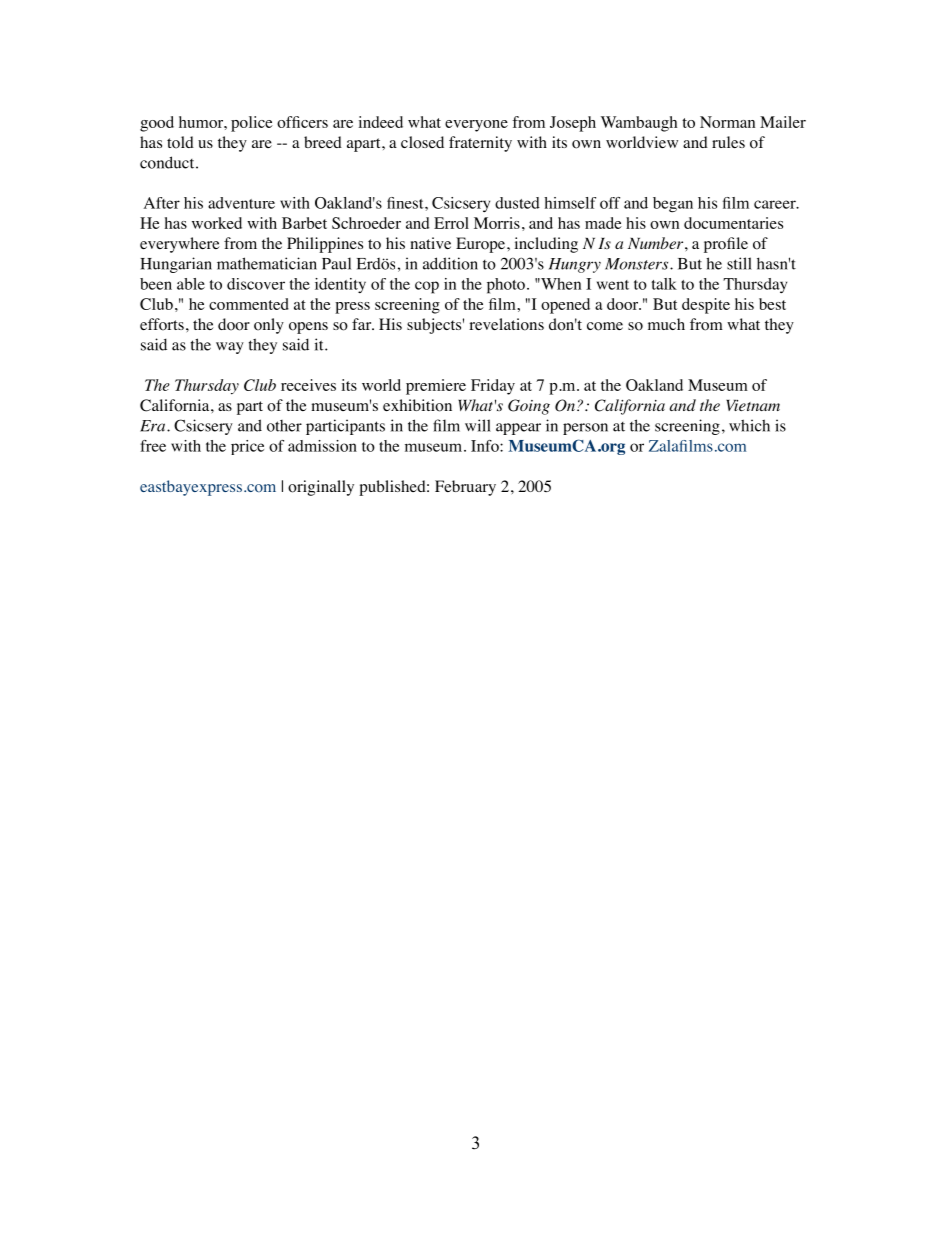 This screenshot has width=952, height=1233. What do you see at coordinates (476, 126) in the screenshot?
I see `everyone` at bounding box center [476, 126].
